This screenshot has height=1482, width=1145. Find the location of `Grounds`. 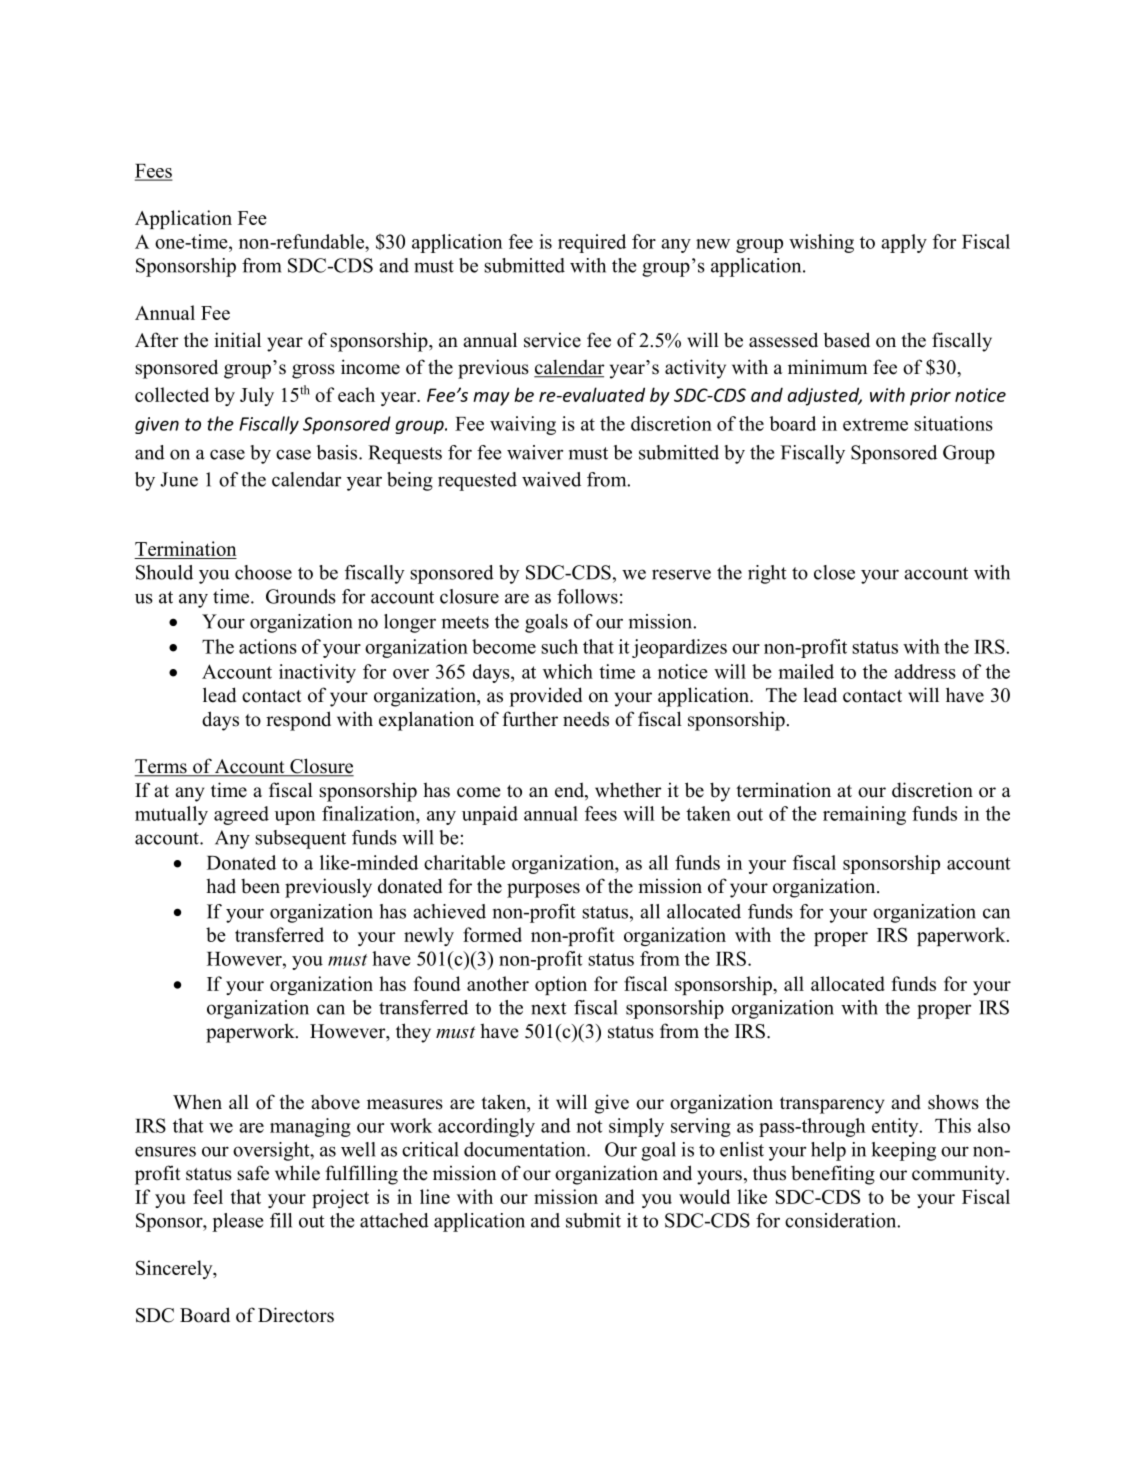

Grounds is located at coordinates (301, 596).
